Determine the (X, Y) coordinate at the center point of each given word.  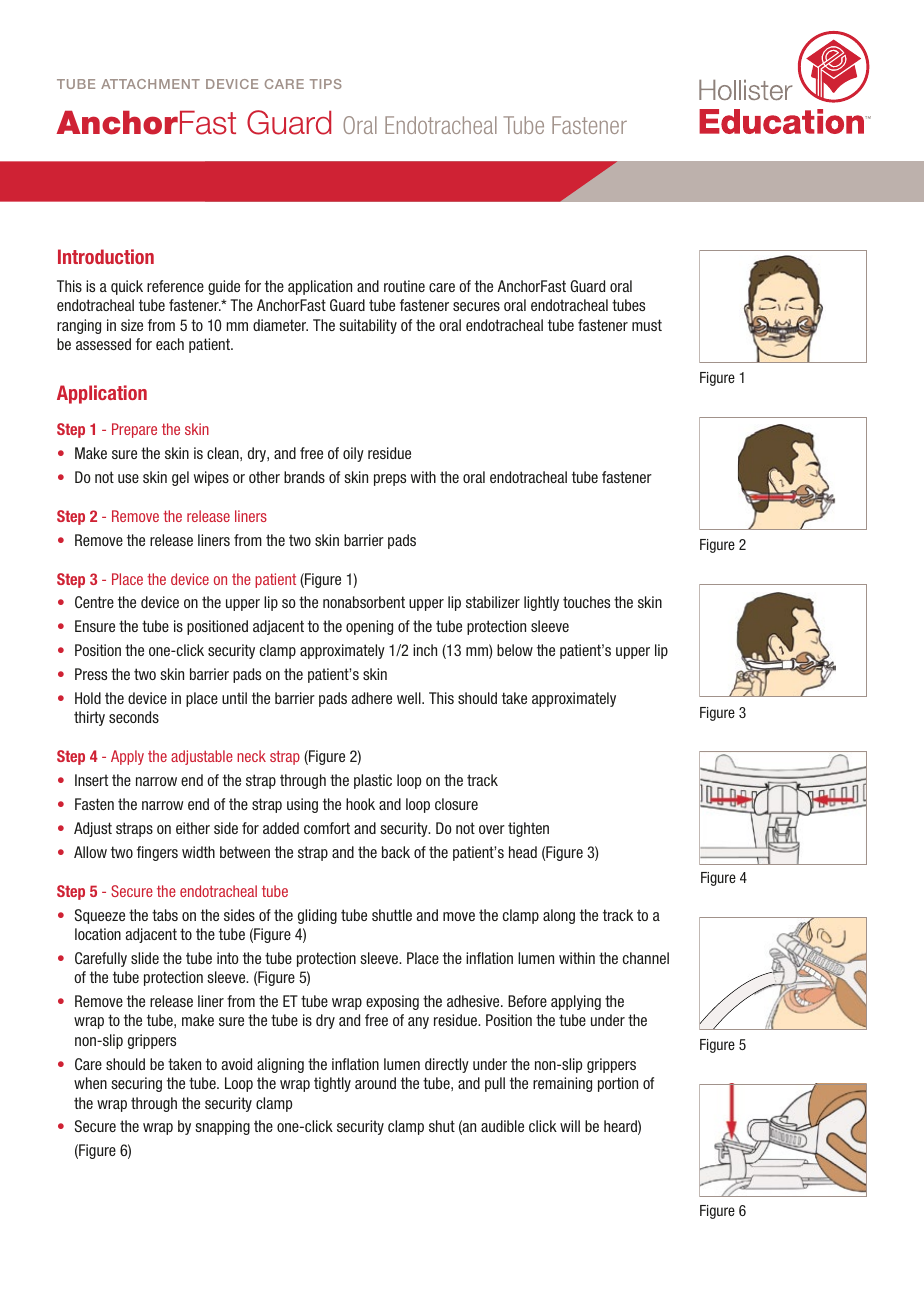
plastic (373, 781)
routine (404, 286)
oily (353, 454)
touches (586, 602)
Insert (91, 780)
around (375, 1083)
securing (136, 1084)
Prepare (134, 430)
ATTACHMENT (150, 84)
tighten (528, 829)
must (647, 325)
